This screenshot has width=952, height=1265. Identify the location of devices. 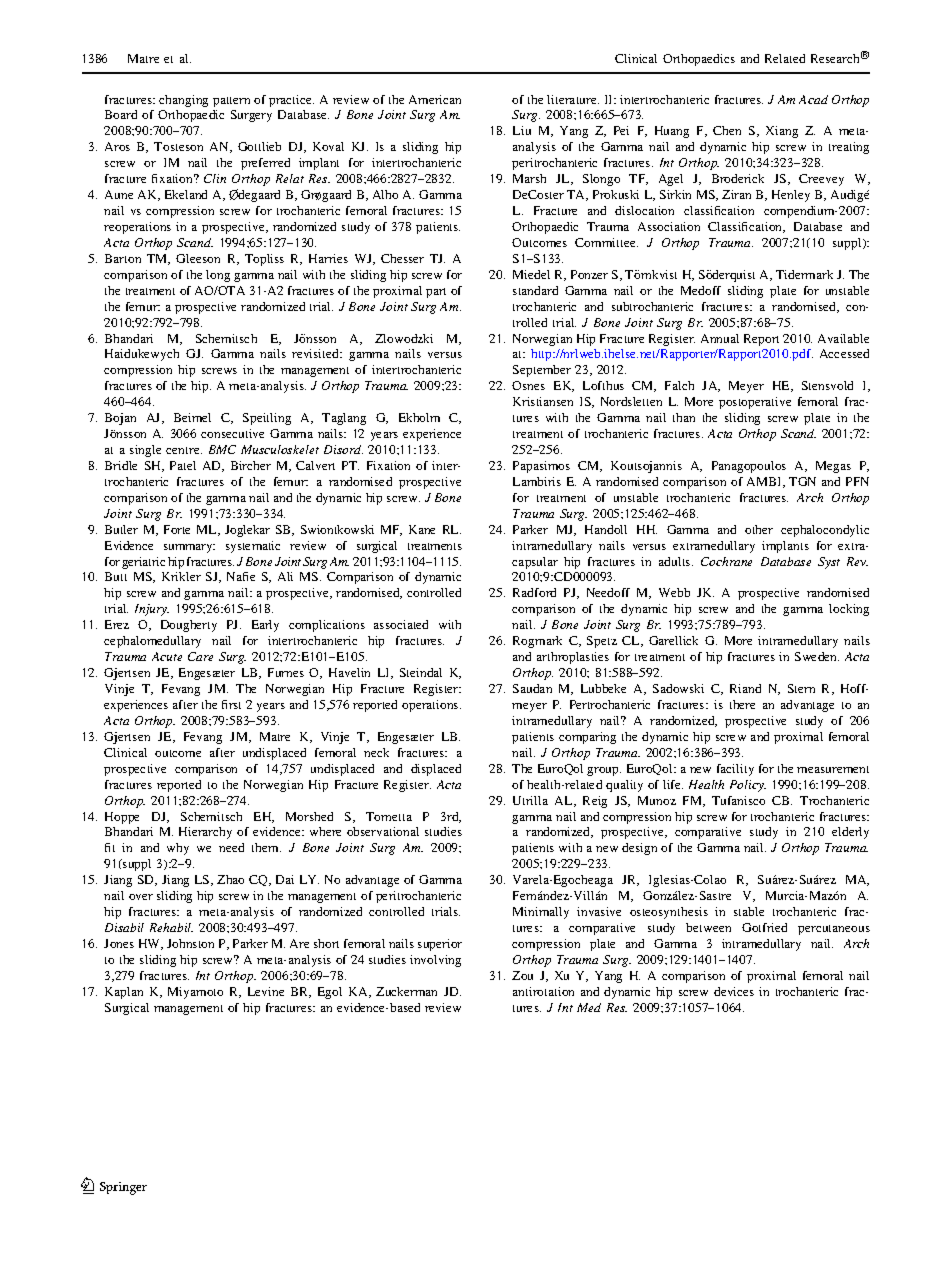
(734, 991).
